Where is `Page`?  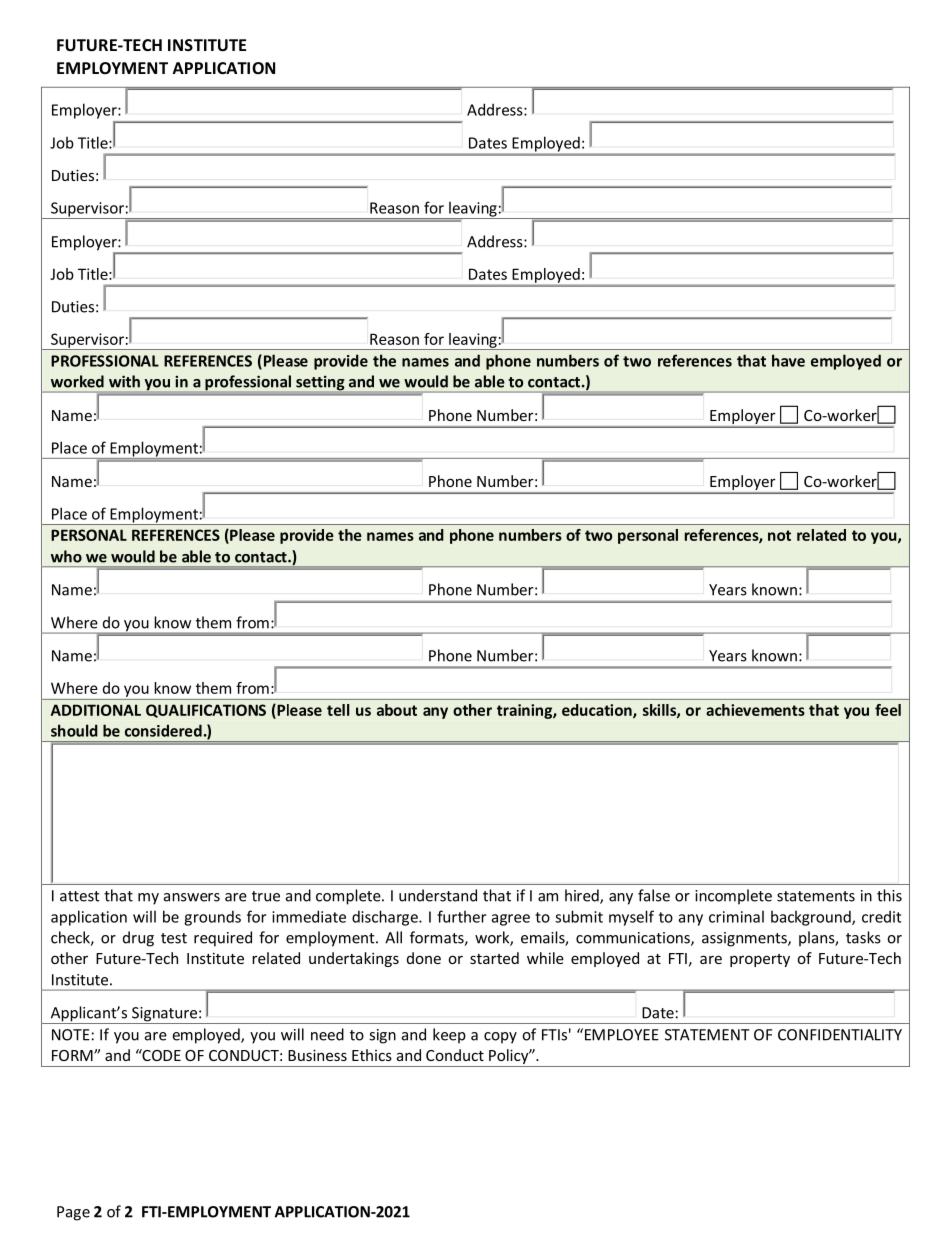
Page is located at coordinates (73, 1213).
